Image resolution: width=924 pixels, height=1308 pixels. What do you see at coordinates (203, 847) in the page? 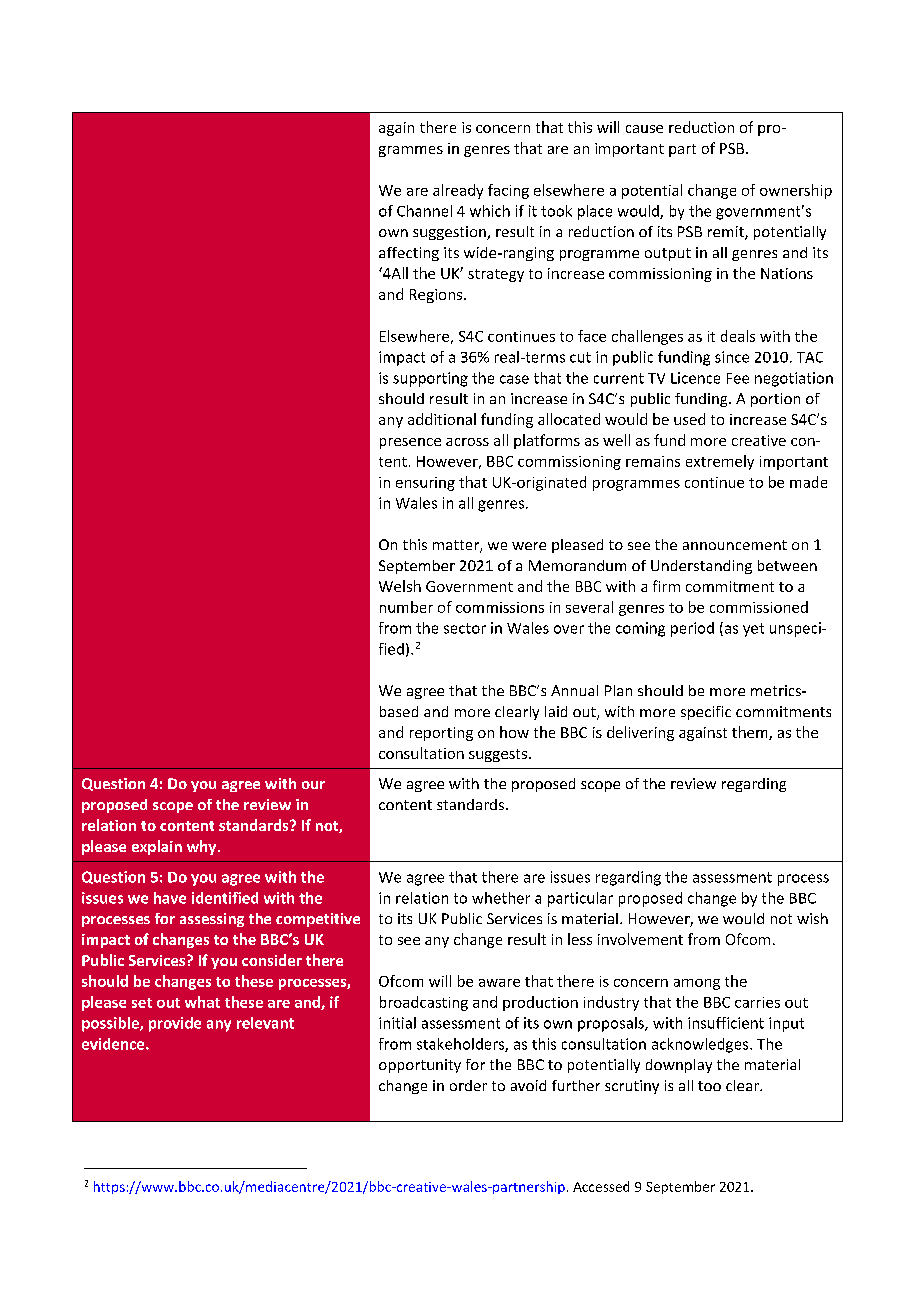
I see `why` at bounding box center [203, 847].
